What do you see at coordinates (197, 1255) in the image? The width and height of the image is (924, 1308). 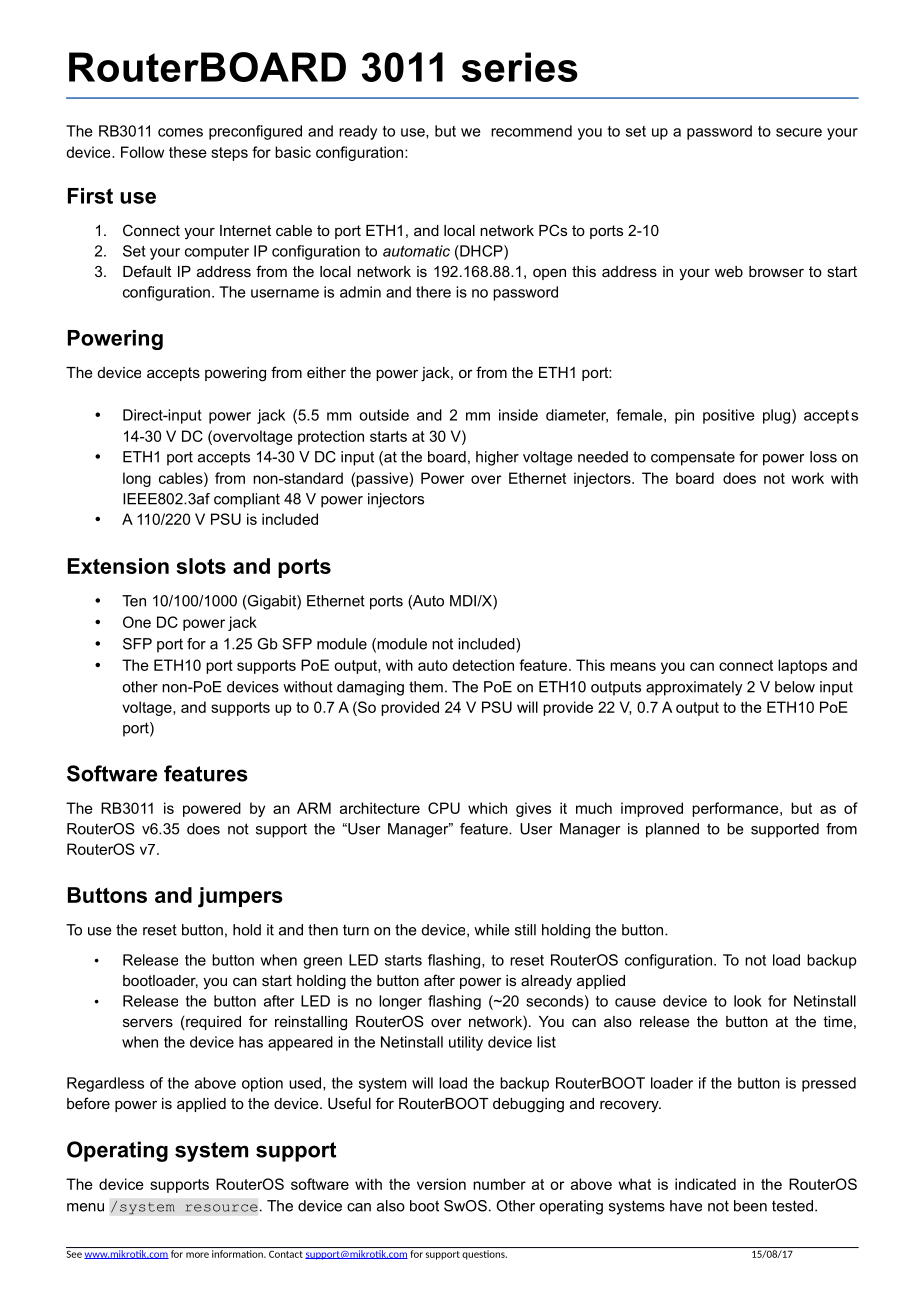 I see `more` at bounding box center [197, 1255].
